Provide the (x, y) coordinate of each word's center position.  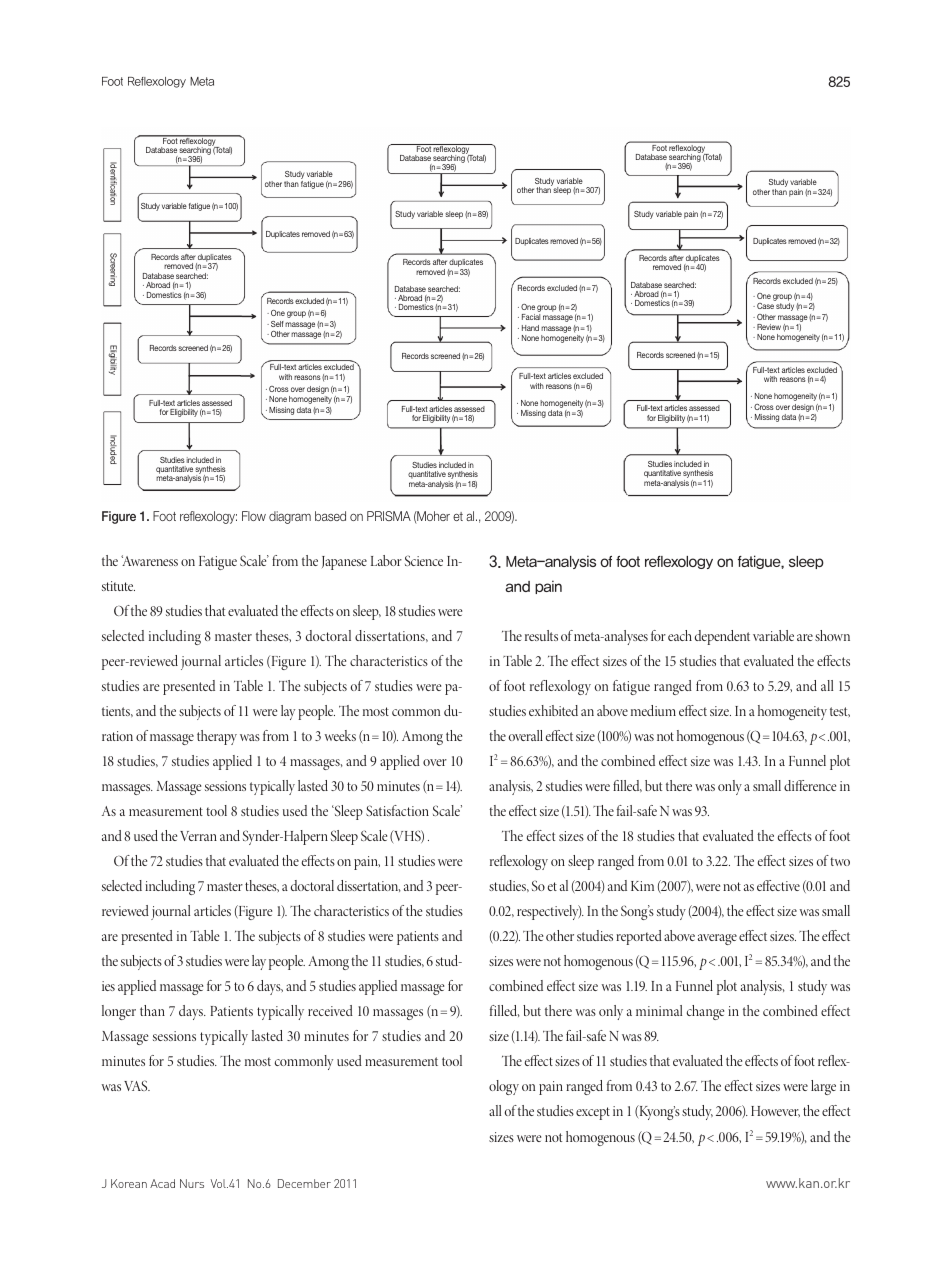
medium (653, 710)
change (705, 1012)
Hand (530, 328)
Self (277, 324)
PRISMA (389, 516)
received (330, 1010)
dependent (722, 637)
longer (119, 1012)
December (304, 1183)
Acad (162, 1183)
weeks (340, 735)
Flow (254, 516)
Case (765, 306)
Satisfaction (397, 810)
